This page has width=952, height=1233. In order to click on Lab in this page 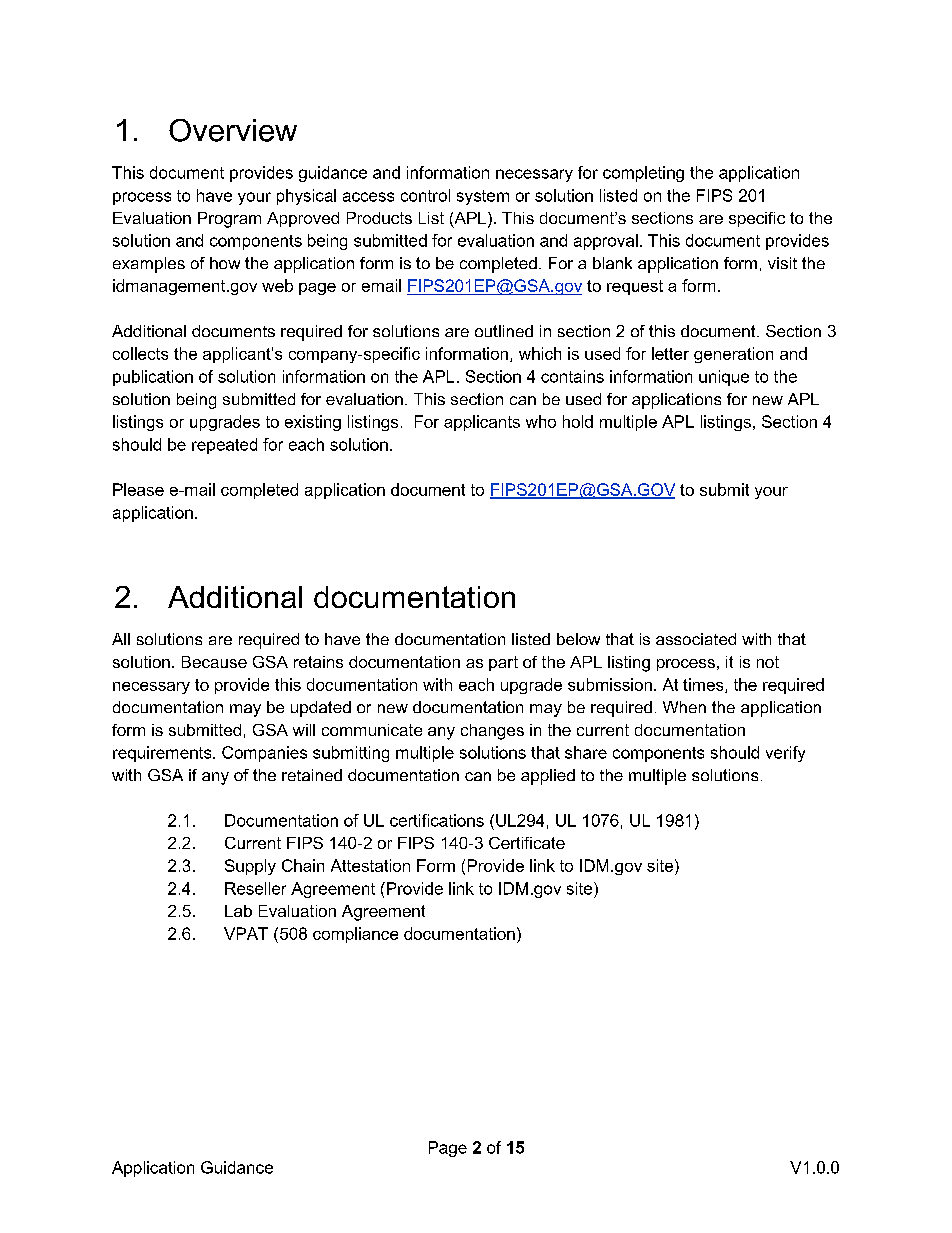, I will do `click(238, 911)`.
